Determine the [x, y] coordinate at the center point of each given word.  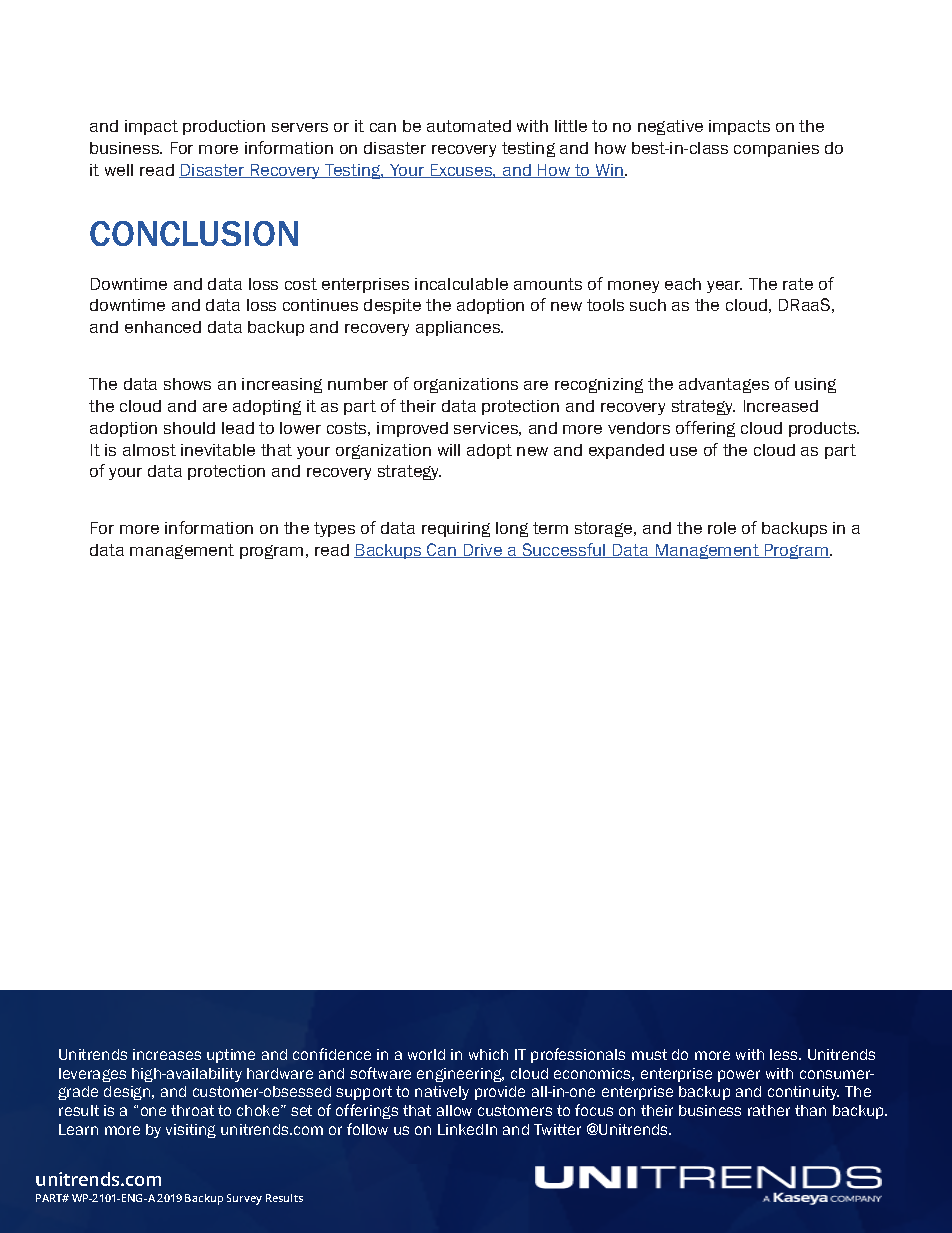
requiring [456, 529]
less [785, 1054]
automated [469, 126]
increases [167, 1054]
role [722, 528]
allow [454, 1110]
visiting [191, 1131]
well [119, 170]
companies [776, 149]
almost [149, 450]
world [426, 1054]
